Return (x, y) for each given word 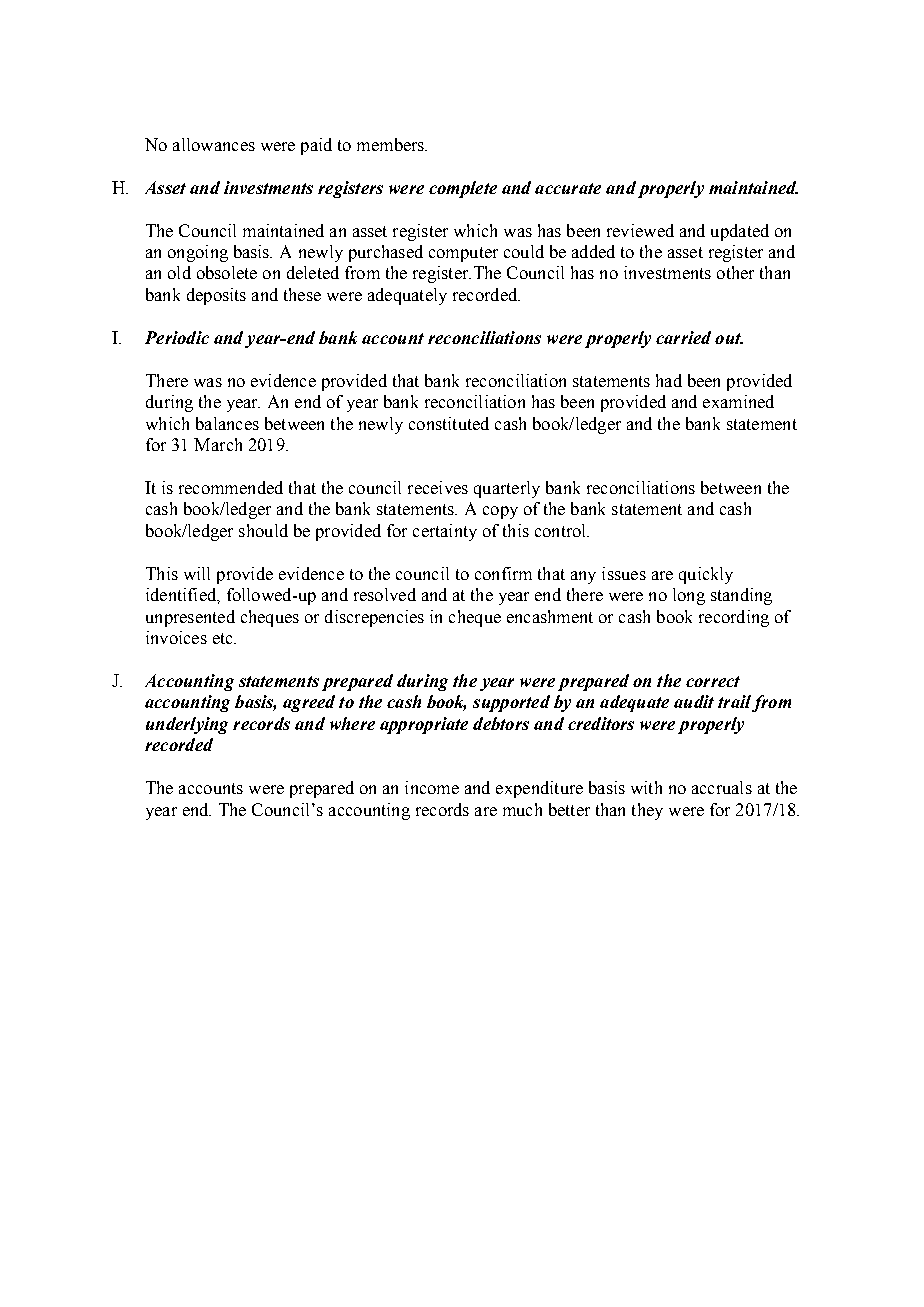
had (669, 380)
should (263, 530)
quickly (706, 575)
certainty (445, 532)
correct (713, 681)
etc (224, 638)
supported (511, 703)
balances (227, 423)
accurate (568, 188)
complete (463, 189)
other (735, 272)
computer (463, 254)
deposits (216, 296)
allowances (214, 144)
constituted (449, 423)
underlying (187, 725)
